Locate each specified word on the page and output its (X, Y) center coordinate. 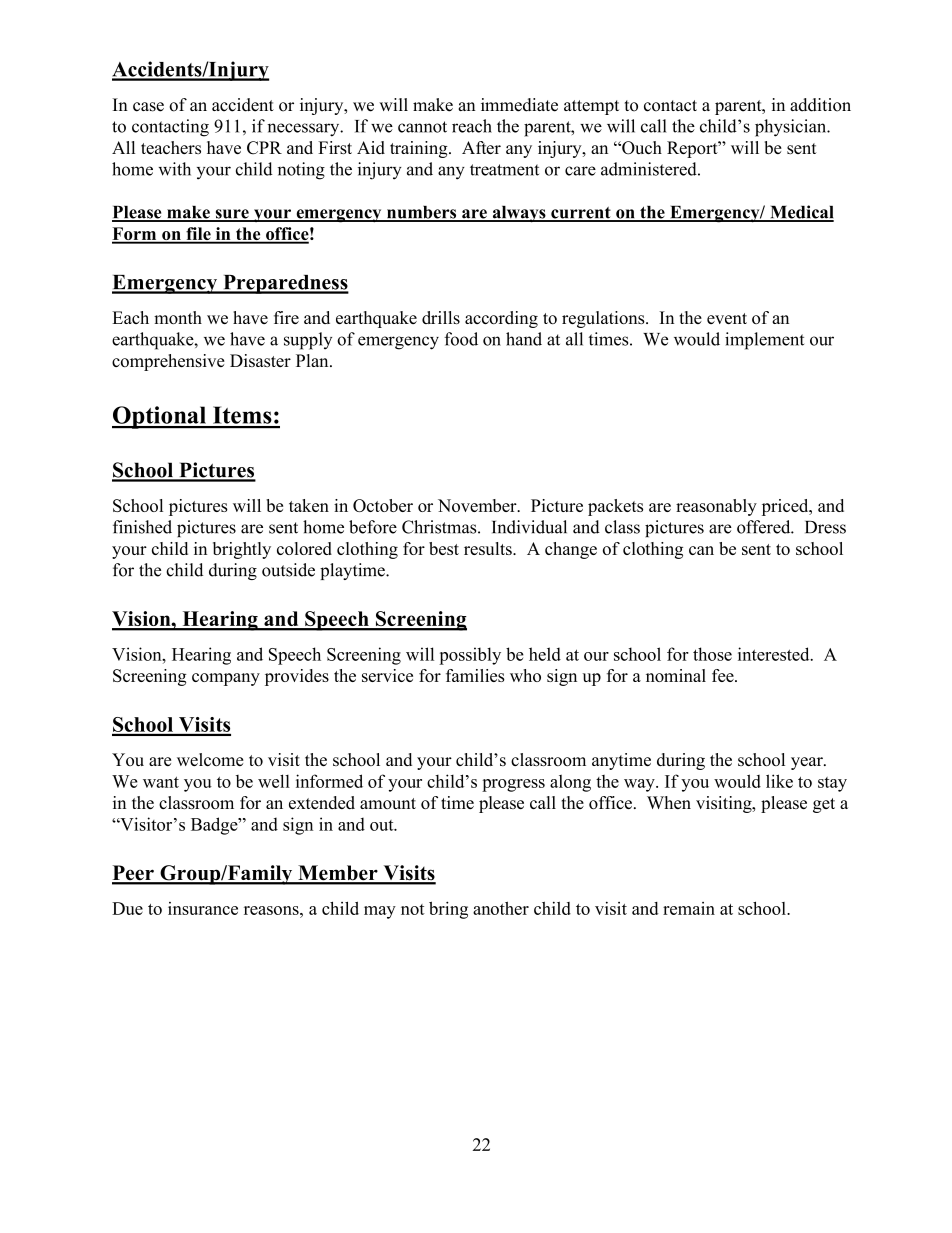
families (475, 675)
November (478, 505)
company (226, 679)
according (501, 319)
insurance (203, 908)
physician (792, 128)
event (727, 318)
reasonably (716, 507)
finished (142, 527)
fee (724, 675)
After (481, 147)
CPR (264, 148)
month (178, 317)
